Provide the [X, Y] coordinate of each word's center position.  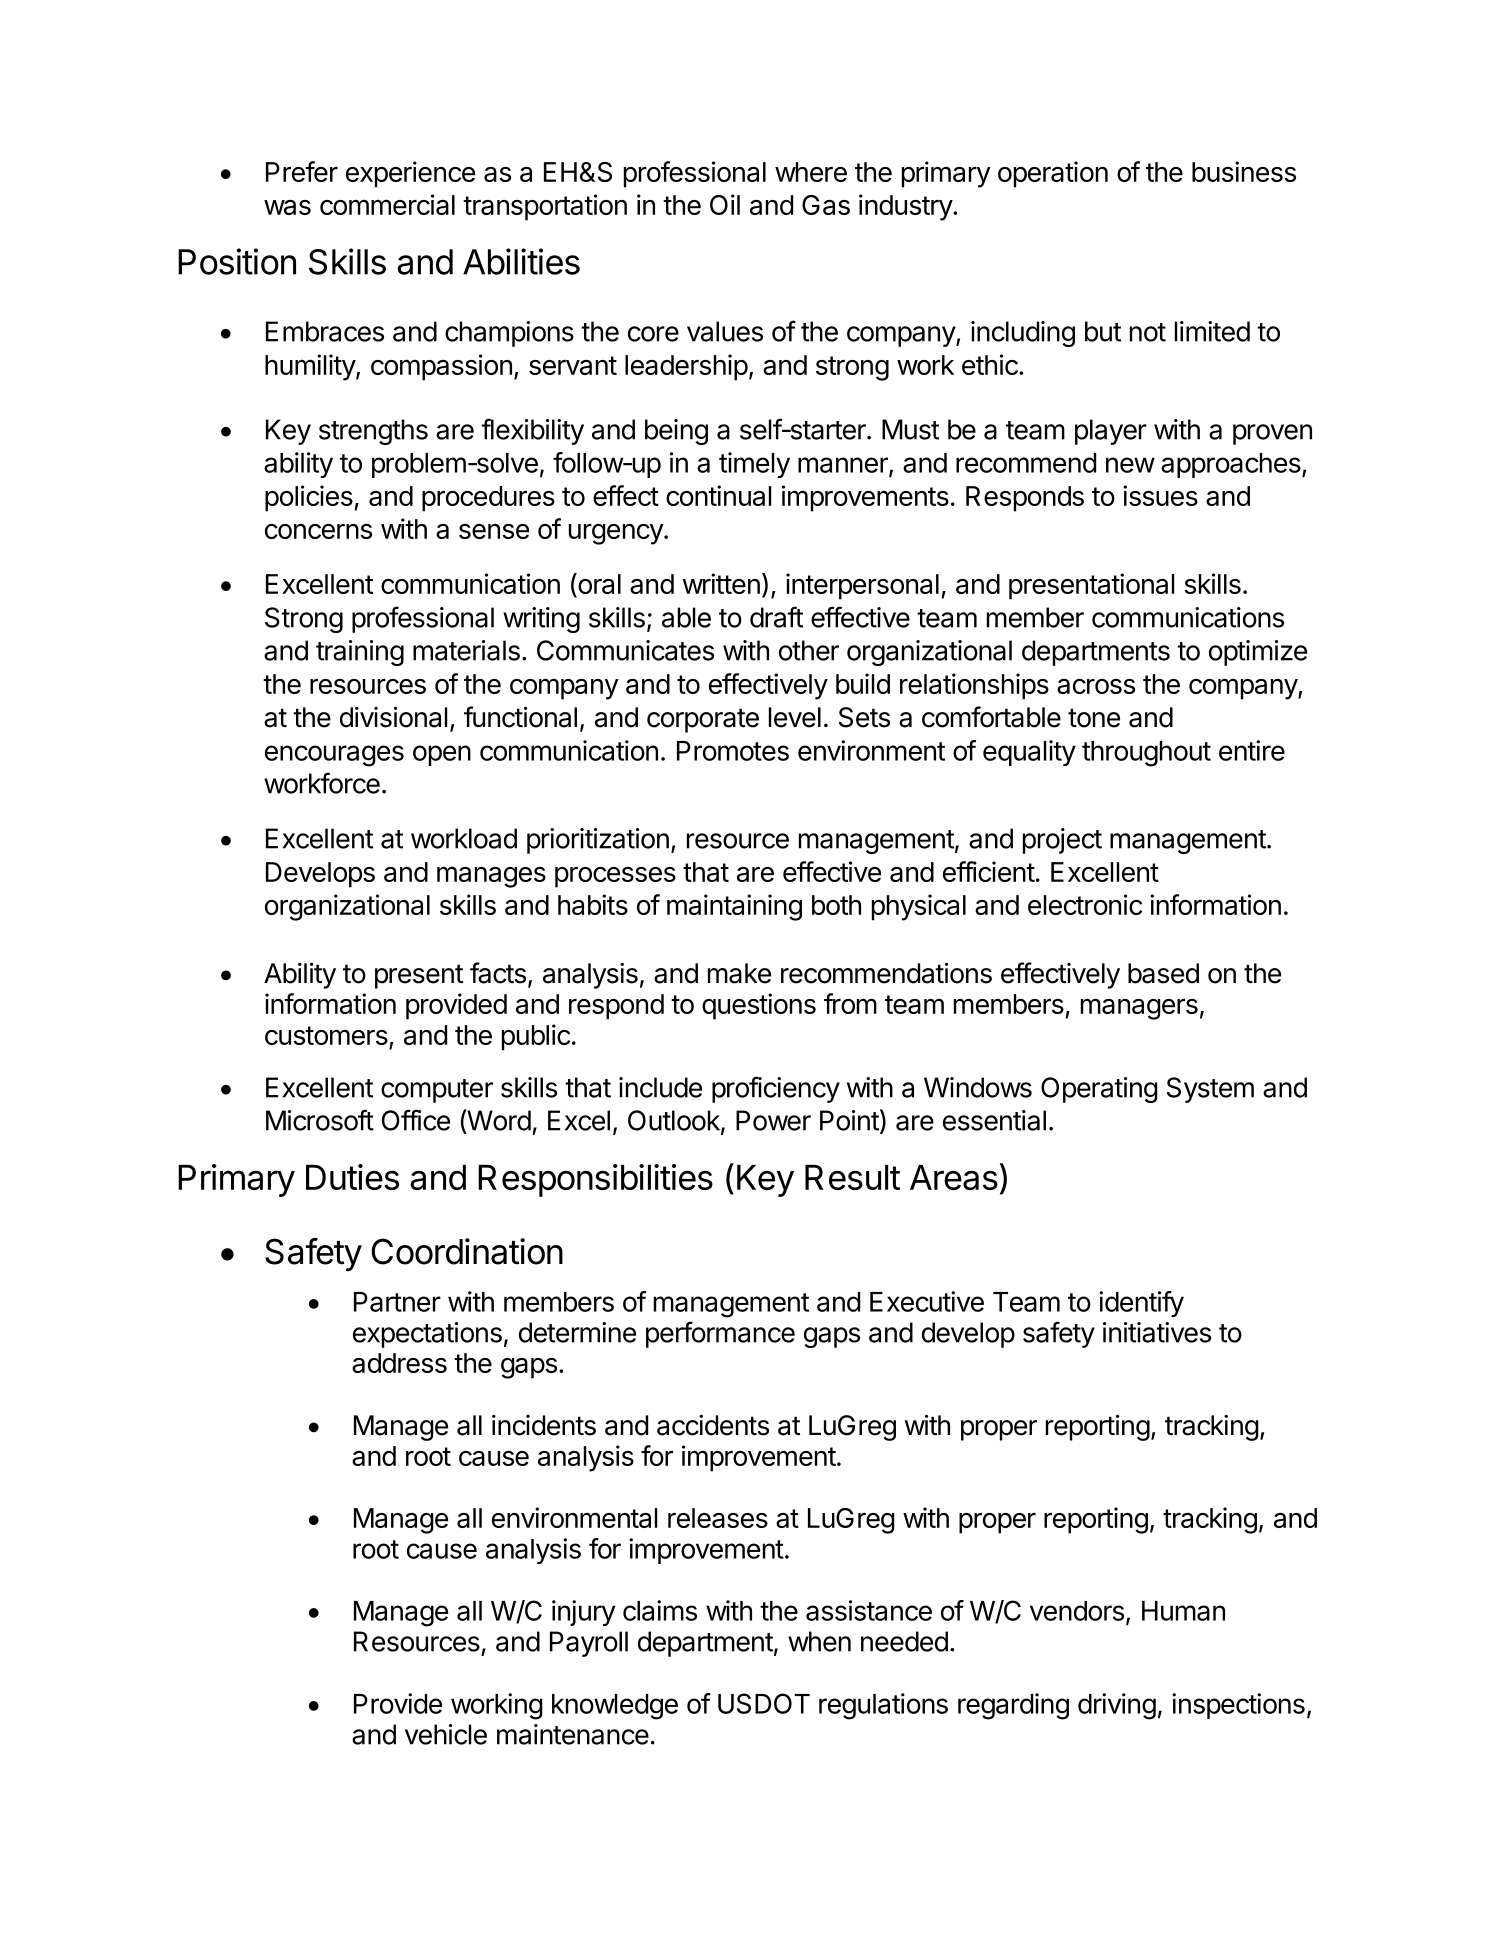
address [399, 1363]
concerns [318, 531]
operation [1053, 174]
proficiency [776, 1089]
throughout [1146, 754]
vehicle [446, 1734]
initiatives [1157, 1332]
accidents [713, 1425]
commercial [387, 204]
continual [719, 495]
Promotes [733, 751]
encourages [334, 756]
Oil [725, 204]
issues [1160, 495]
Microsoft [320, 1120]
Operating [1099, 1090]
